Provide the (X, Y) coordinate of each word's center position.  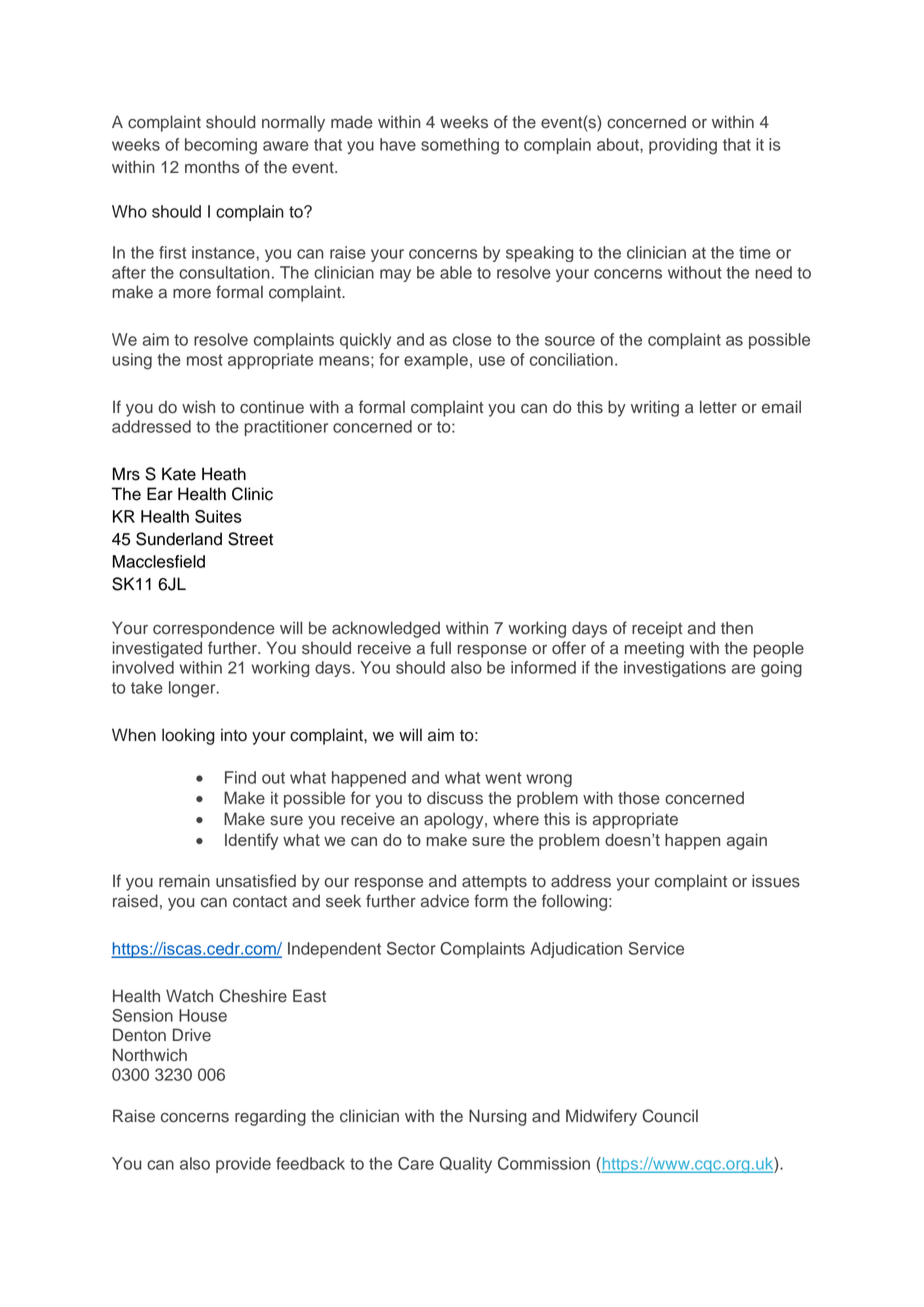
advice (445, 901)
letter (718, 407)
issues (776, 881)
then (737, 628)
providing (683, 146)
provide (243, 1165)
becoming (221, 146)
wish (198, 407)
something (460, 146)
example (436, 361)
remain (184, 881)
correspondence (214, 629)
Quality (466, 1165)
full (440, 648)
